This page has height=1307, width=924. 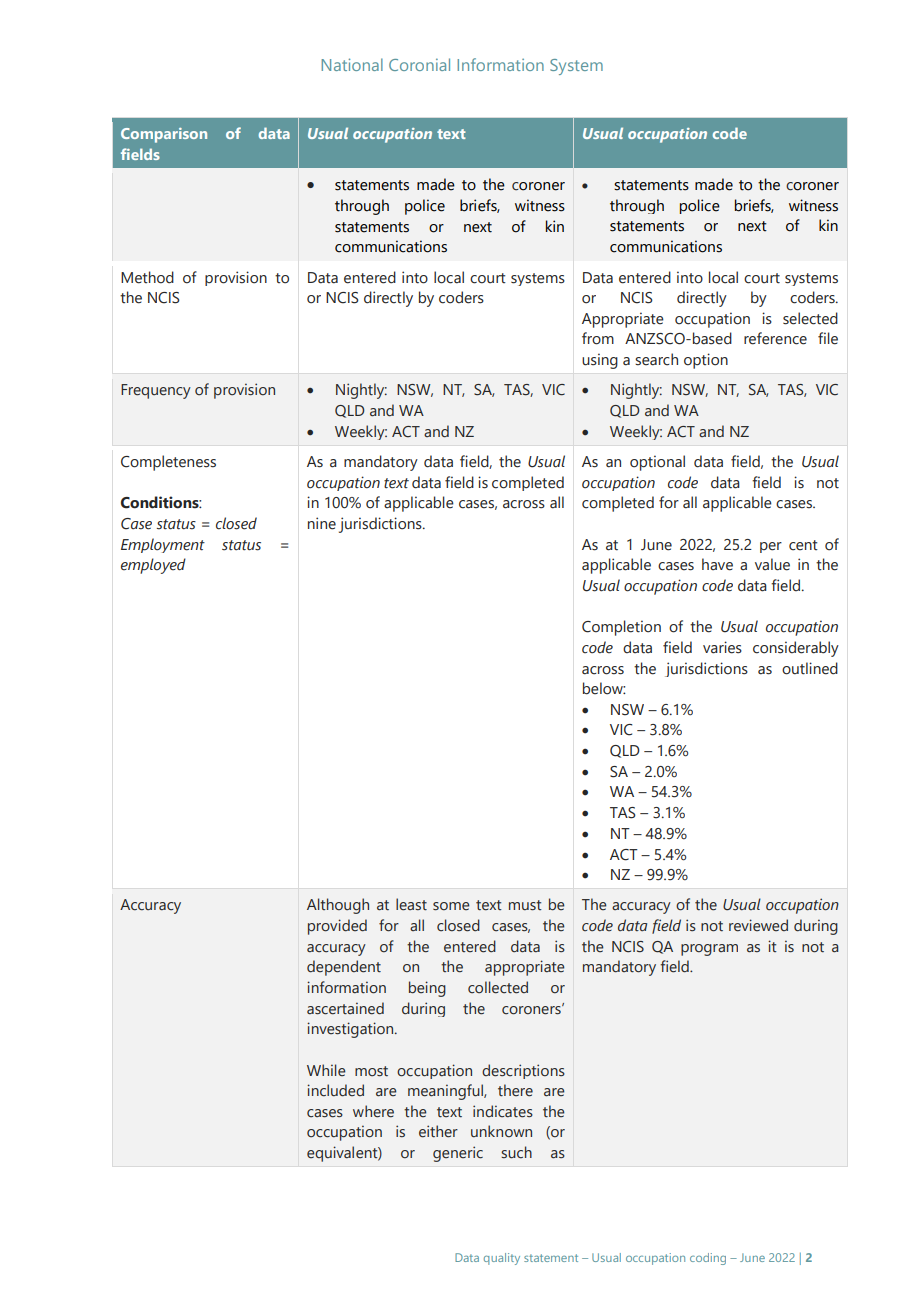 What do you see at coordinates (810, 318) in the page?
I see `selected` at bounding box center [810, 318].
